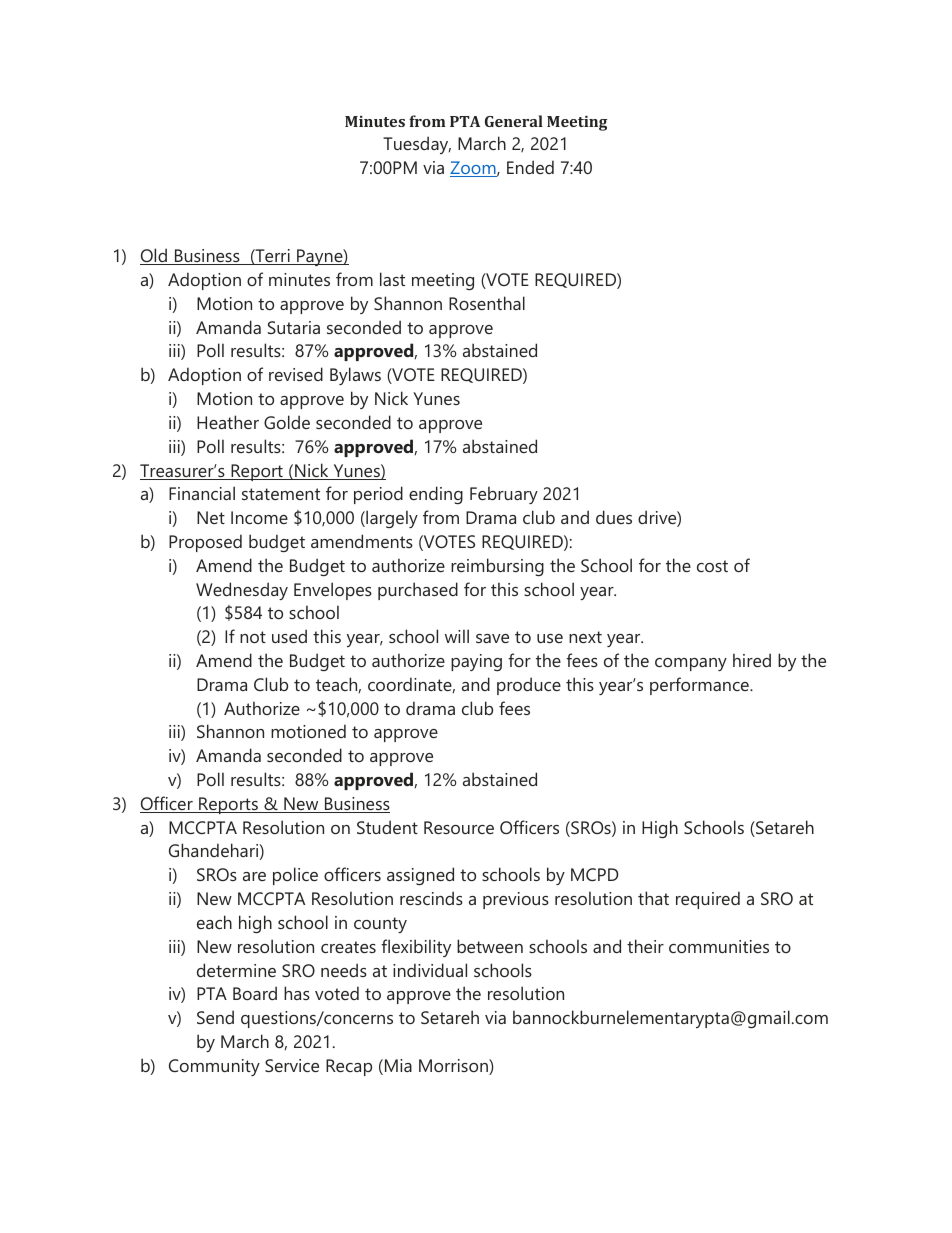 The width and height of the image is (952, 1233). Describe the element at coordinates (514, 121) in the image. I see `General` at that location.
